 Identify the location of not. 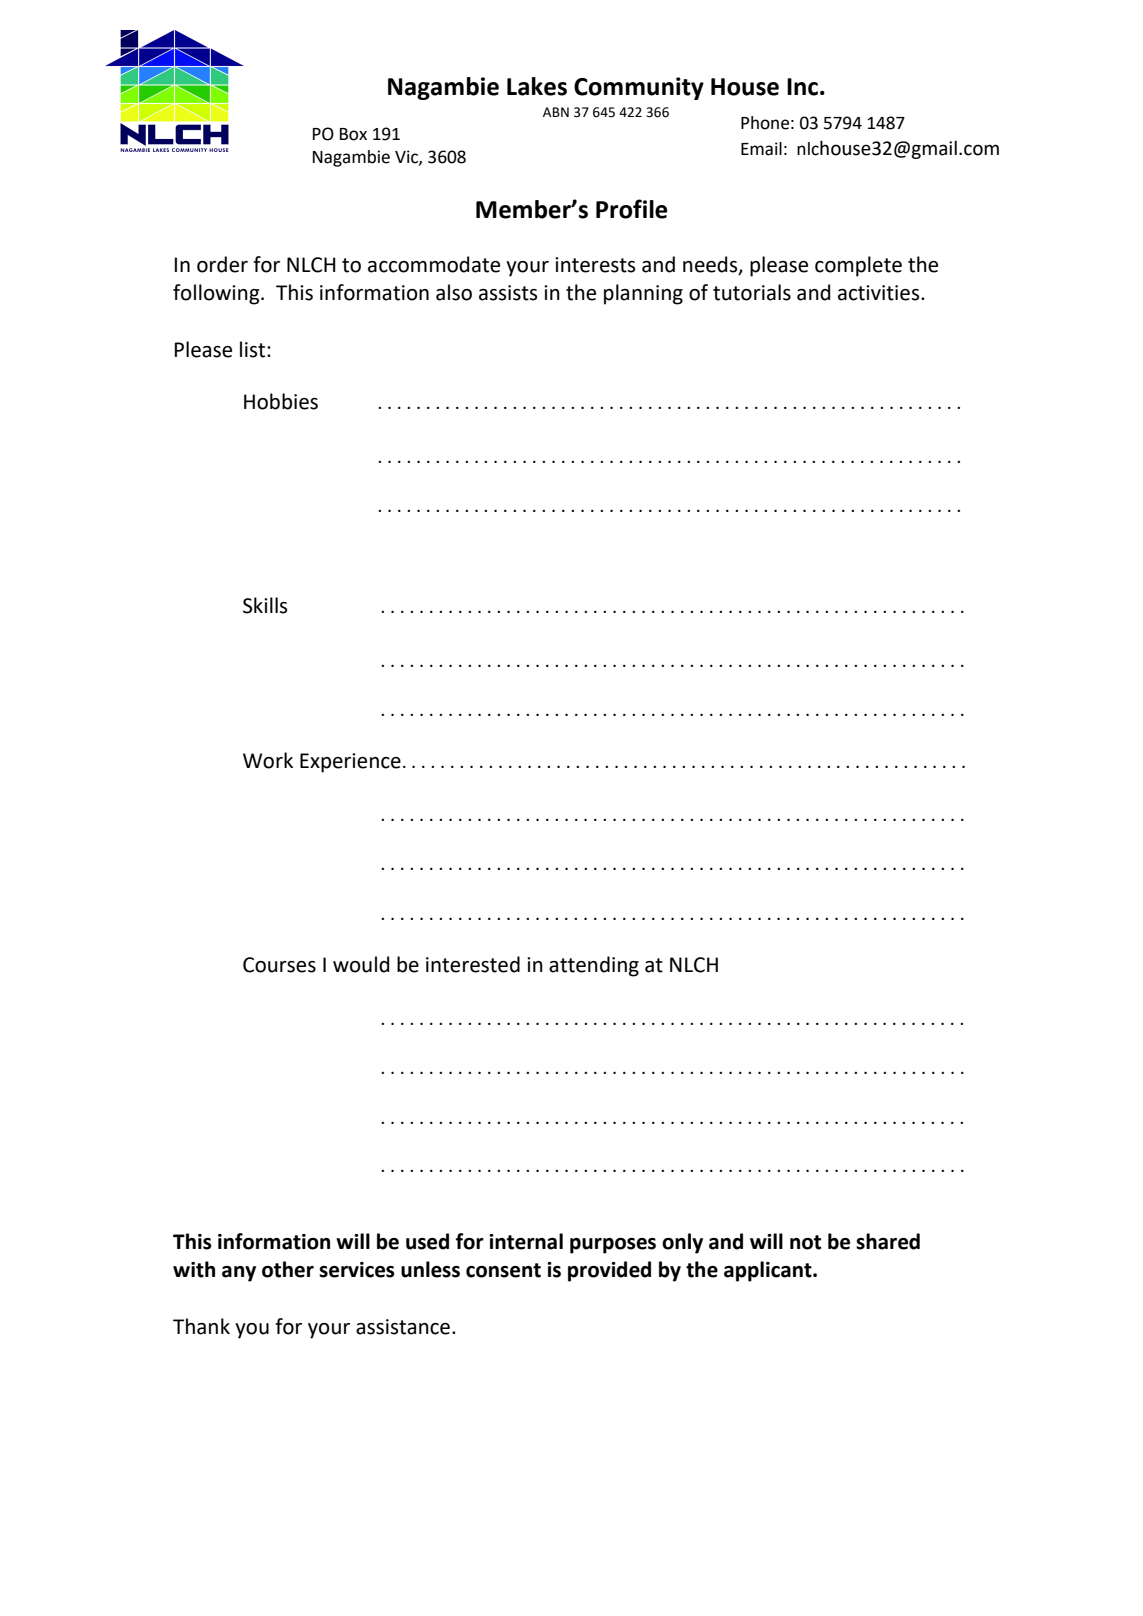
(805, 1242).
